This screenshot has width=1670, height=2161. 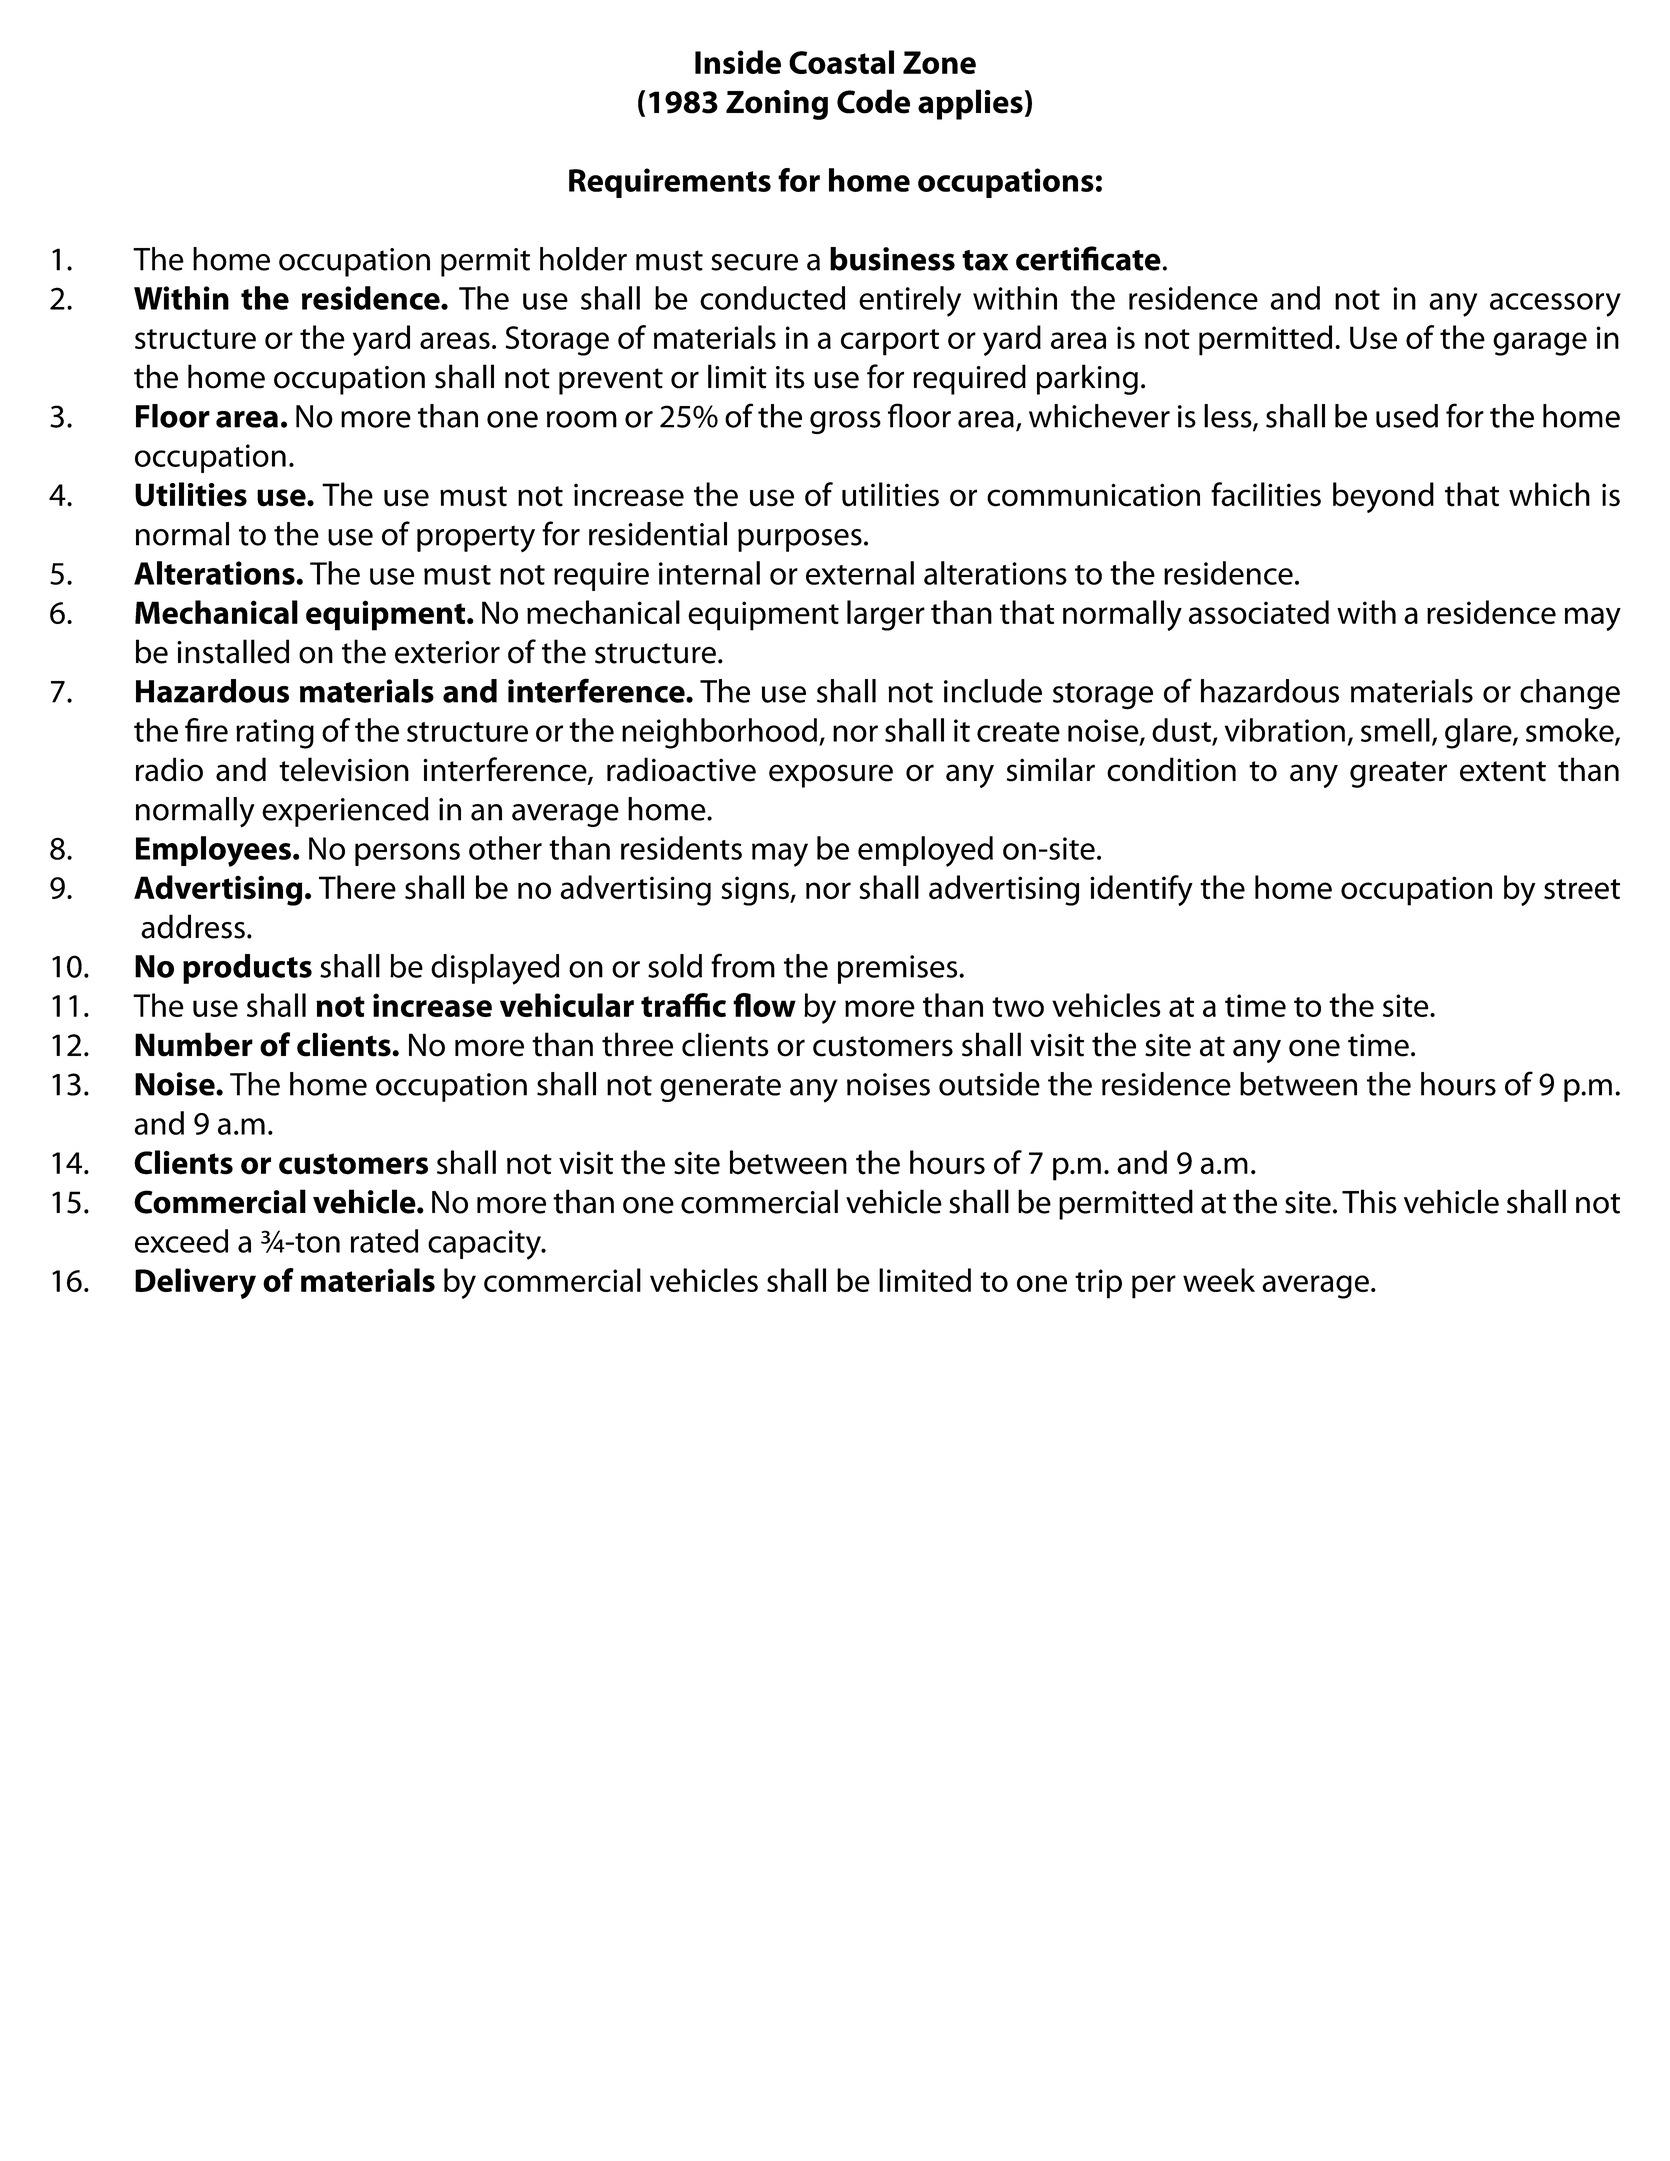 What do you see at coordinates (738, 62) in the screenshot?
I see `Inside` at bounding box center [738, 62].
